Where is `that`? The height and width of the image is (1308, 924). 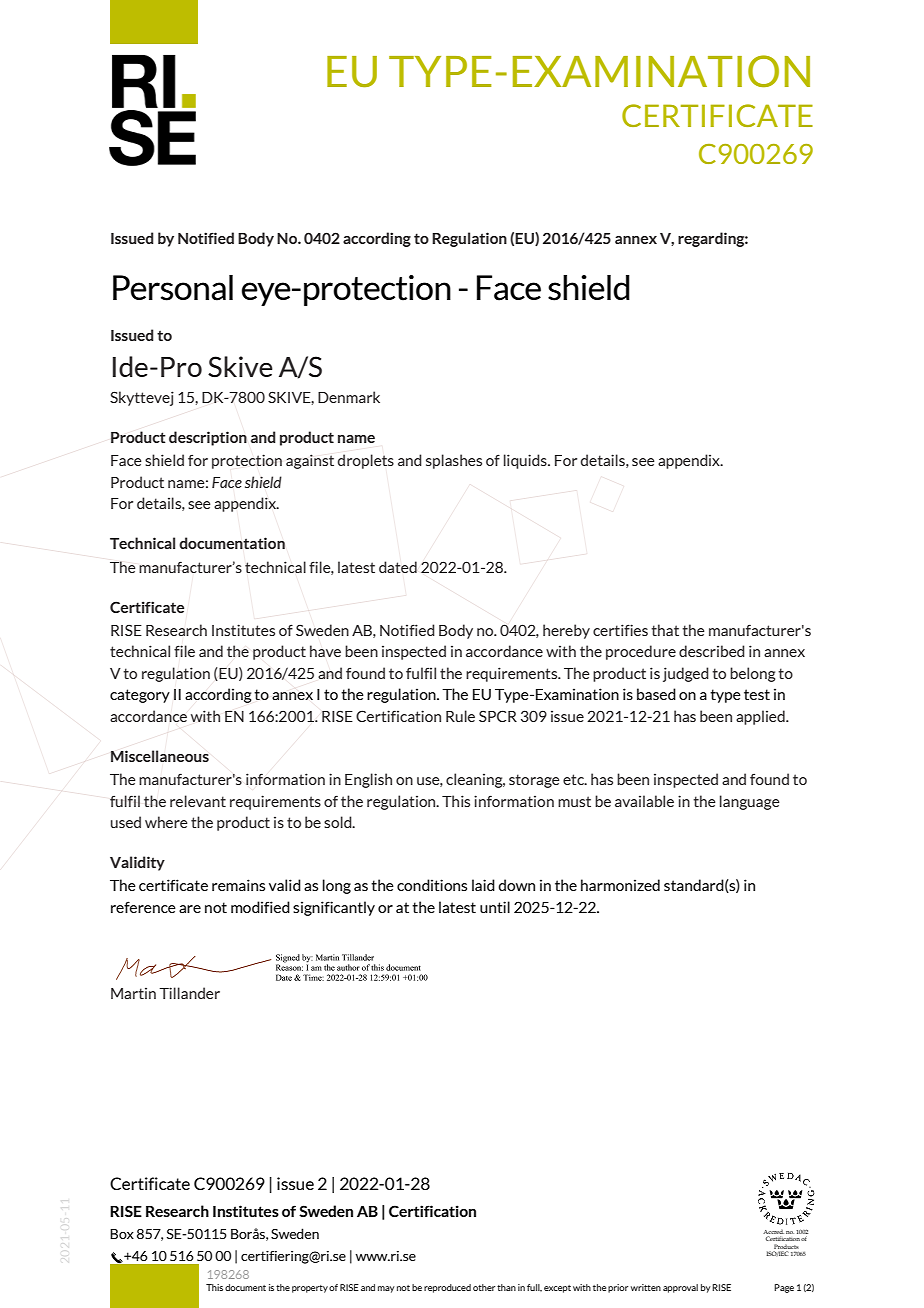
that is located at coordinates (665, 630).
